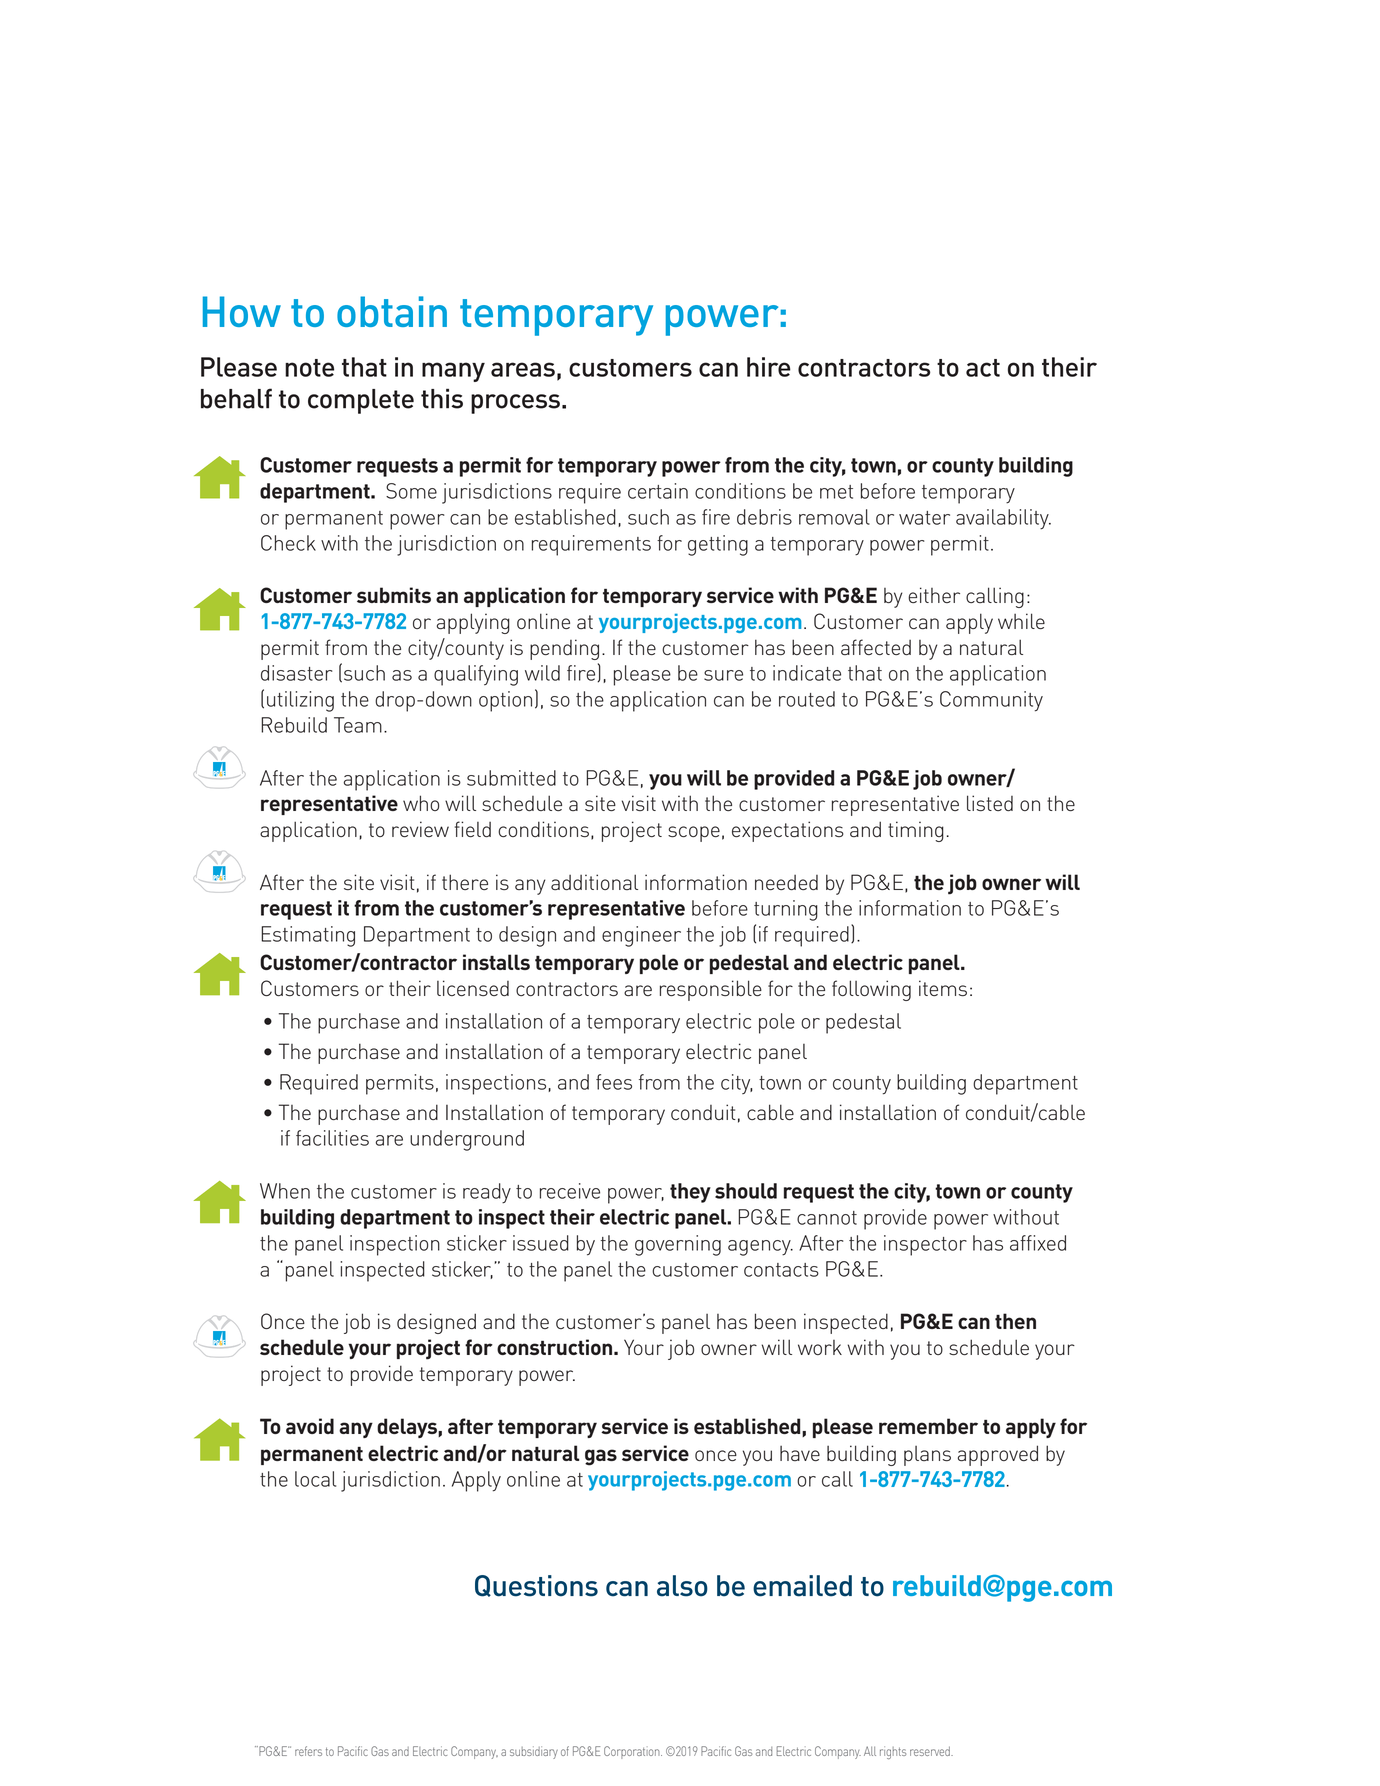 Image resolution: width=1380 pixels, height=1786 pixels. What do you see at coordinates (308, 1751) in the page?
I see `refers` at bounding box center [308, 1751].
